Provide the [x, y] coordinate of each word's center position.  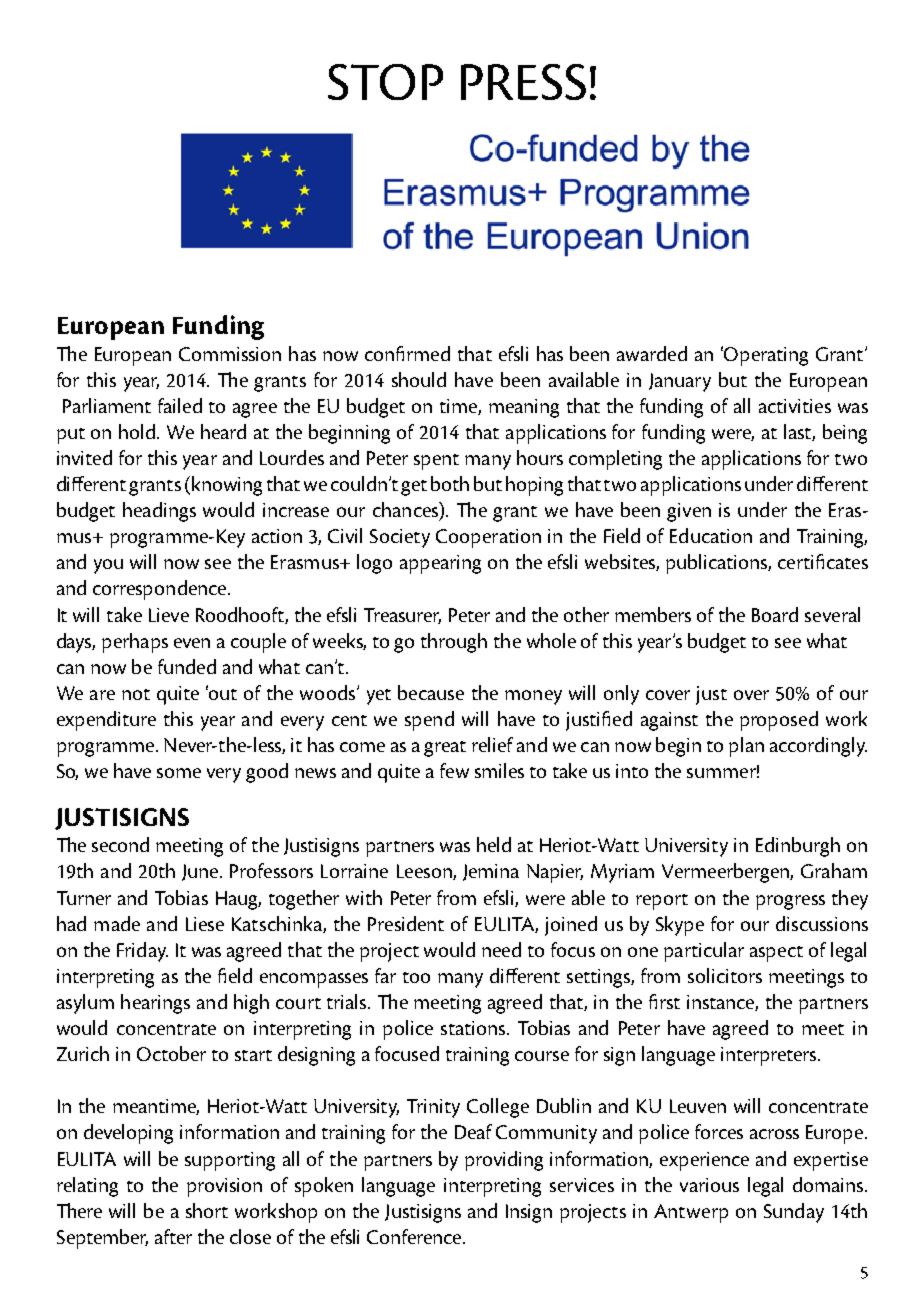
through [454, 643]
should [419, 379]
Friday [142, 952]
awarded [652, 353]
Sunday [794, 1213]
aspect [776, 954]
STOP [385, 82]
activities [795, 406]
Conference [415, 1236]
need [501, 949]
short [207, 1210]
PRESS [523, 82]
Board [775, 614]
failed [180, 405]
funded [187, 666]
